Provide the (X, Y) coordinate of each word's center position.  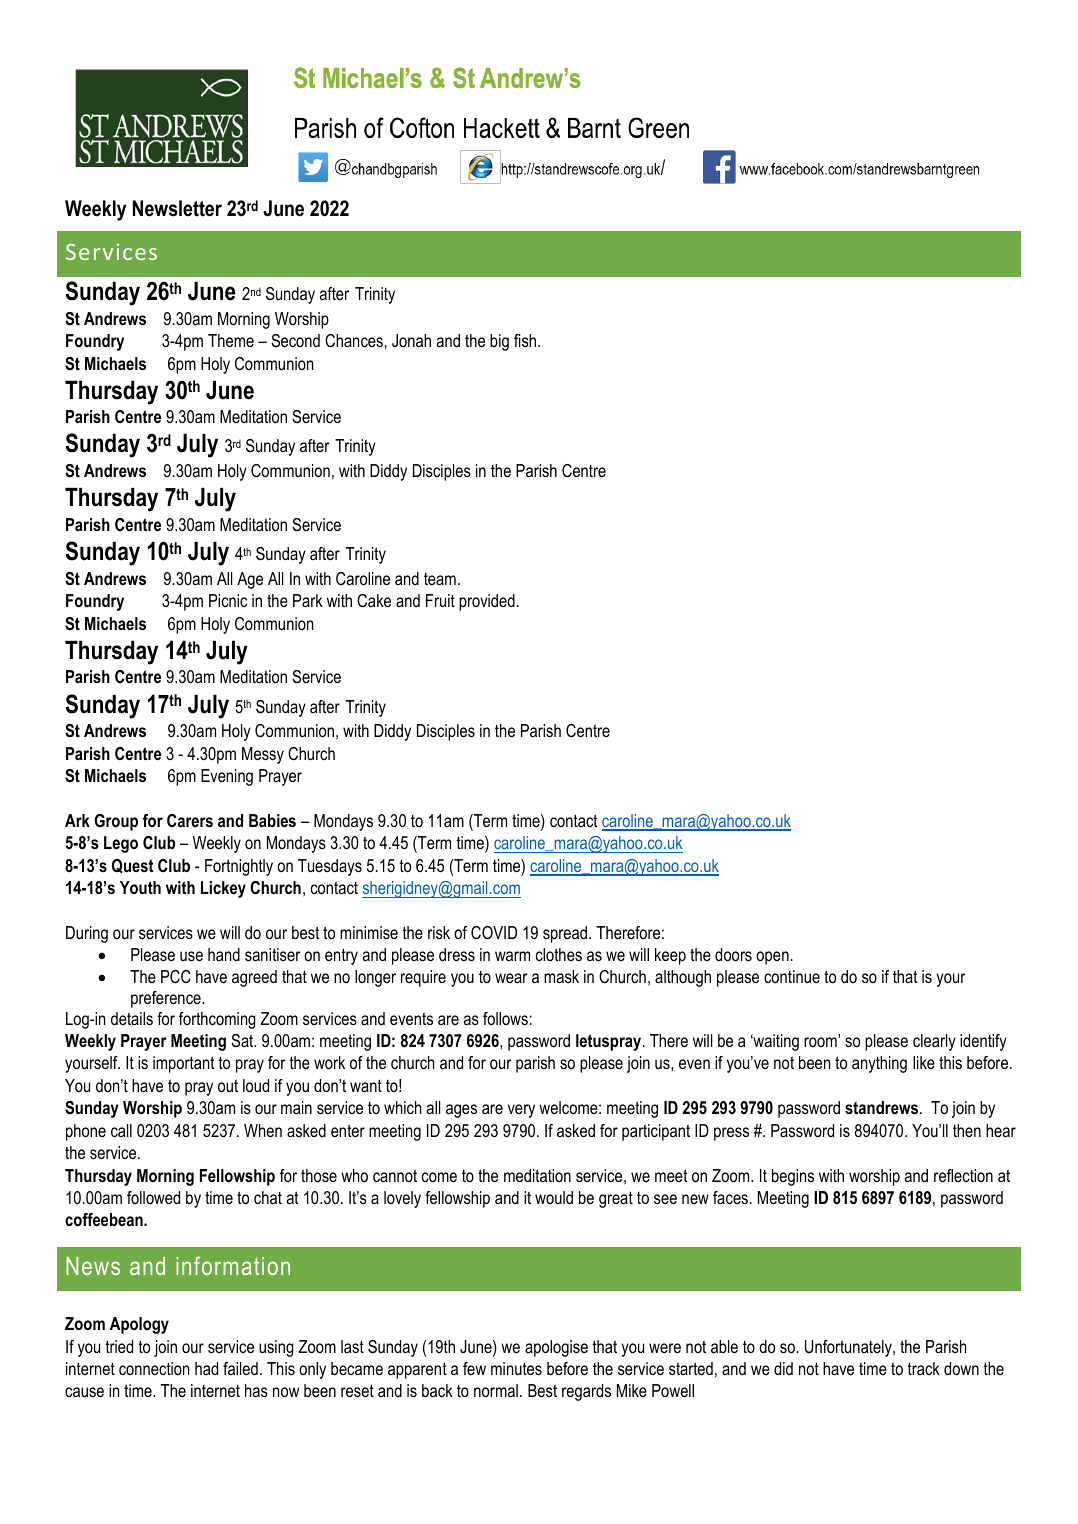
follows (505, 1019)
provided (487, 602)
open (772, 958)
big (499, 342)
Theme (231, 340)
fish (526, 340)
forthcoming (217, 1020)
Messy (263, 755)
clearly (934, 1042)
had (206, 1368)
